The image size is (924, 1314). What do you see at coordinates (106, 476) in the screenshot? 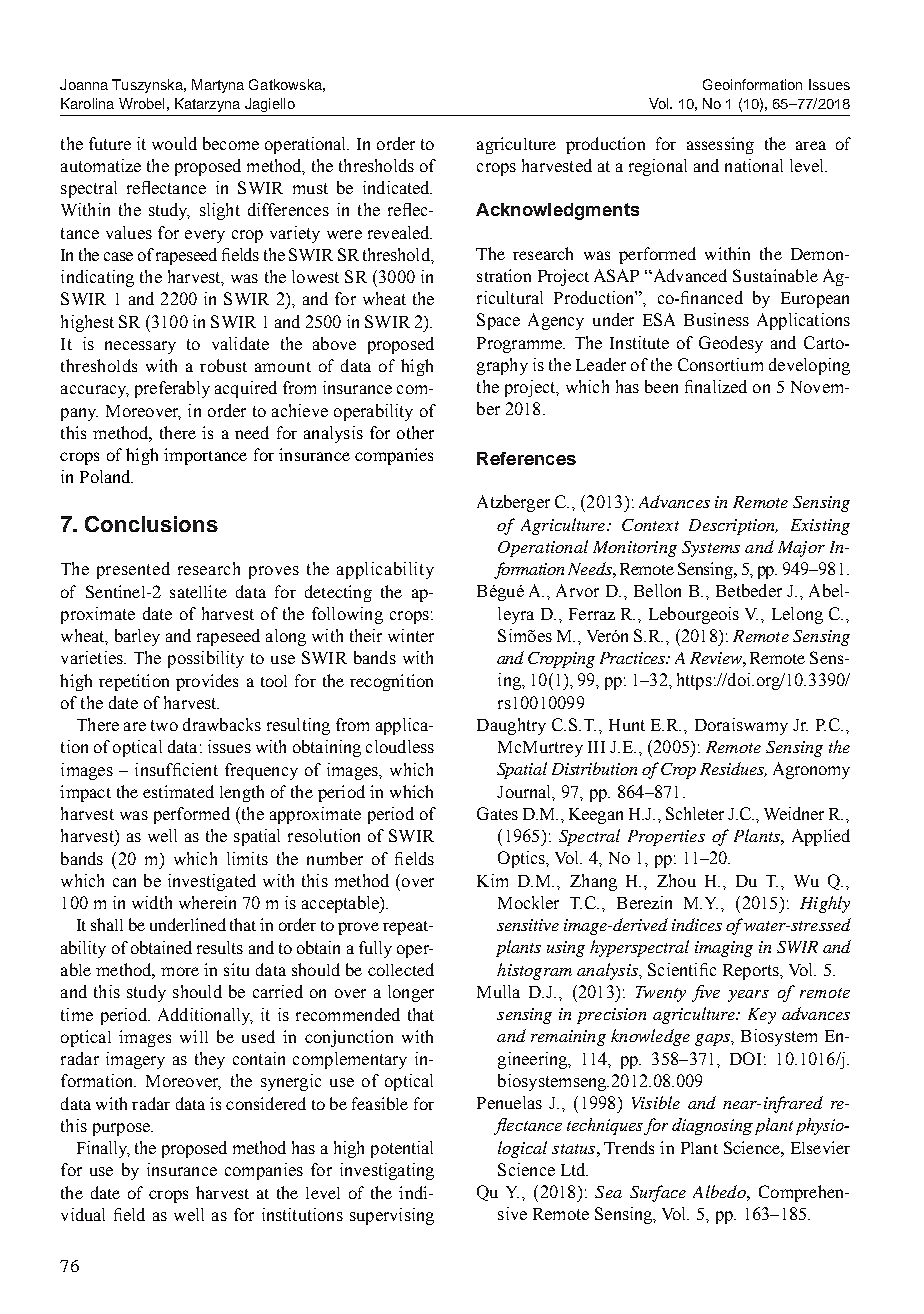
I see `Poland` at bounding box center [106, 476].
